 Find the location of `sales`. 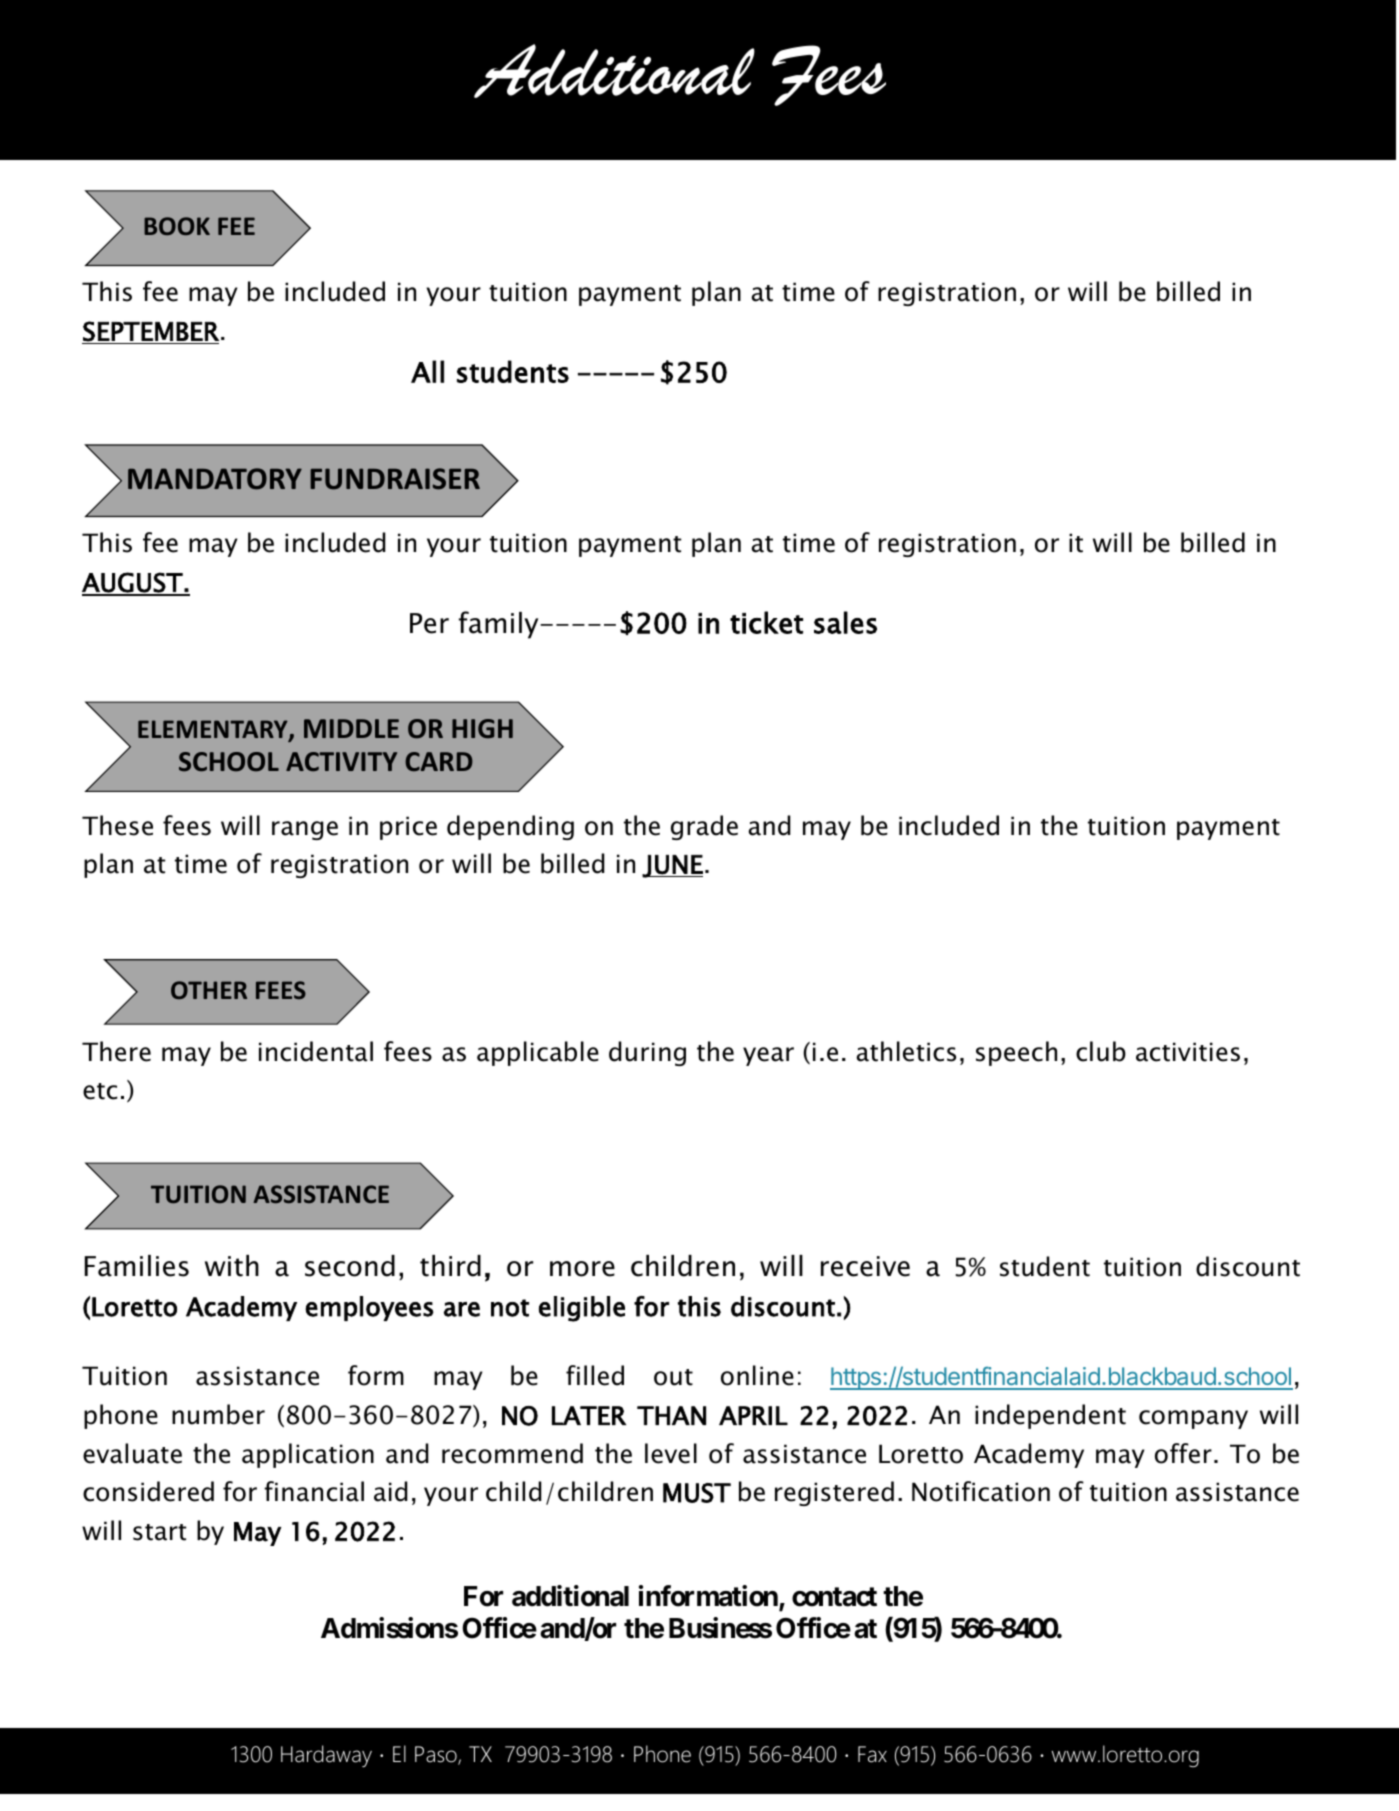

sales is located at coordinates (845, 622).
